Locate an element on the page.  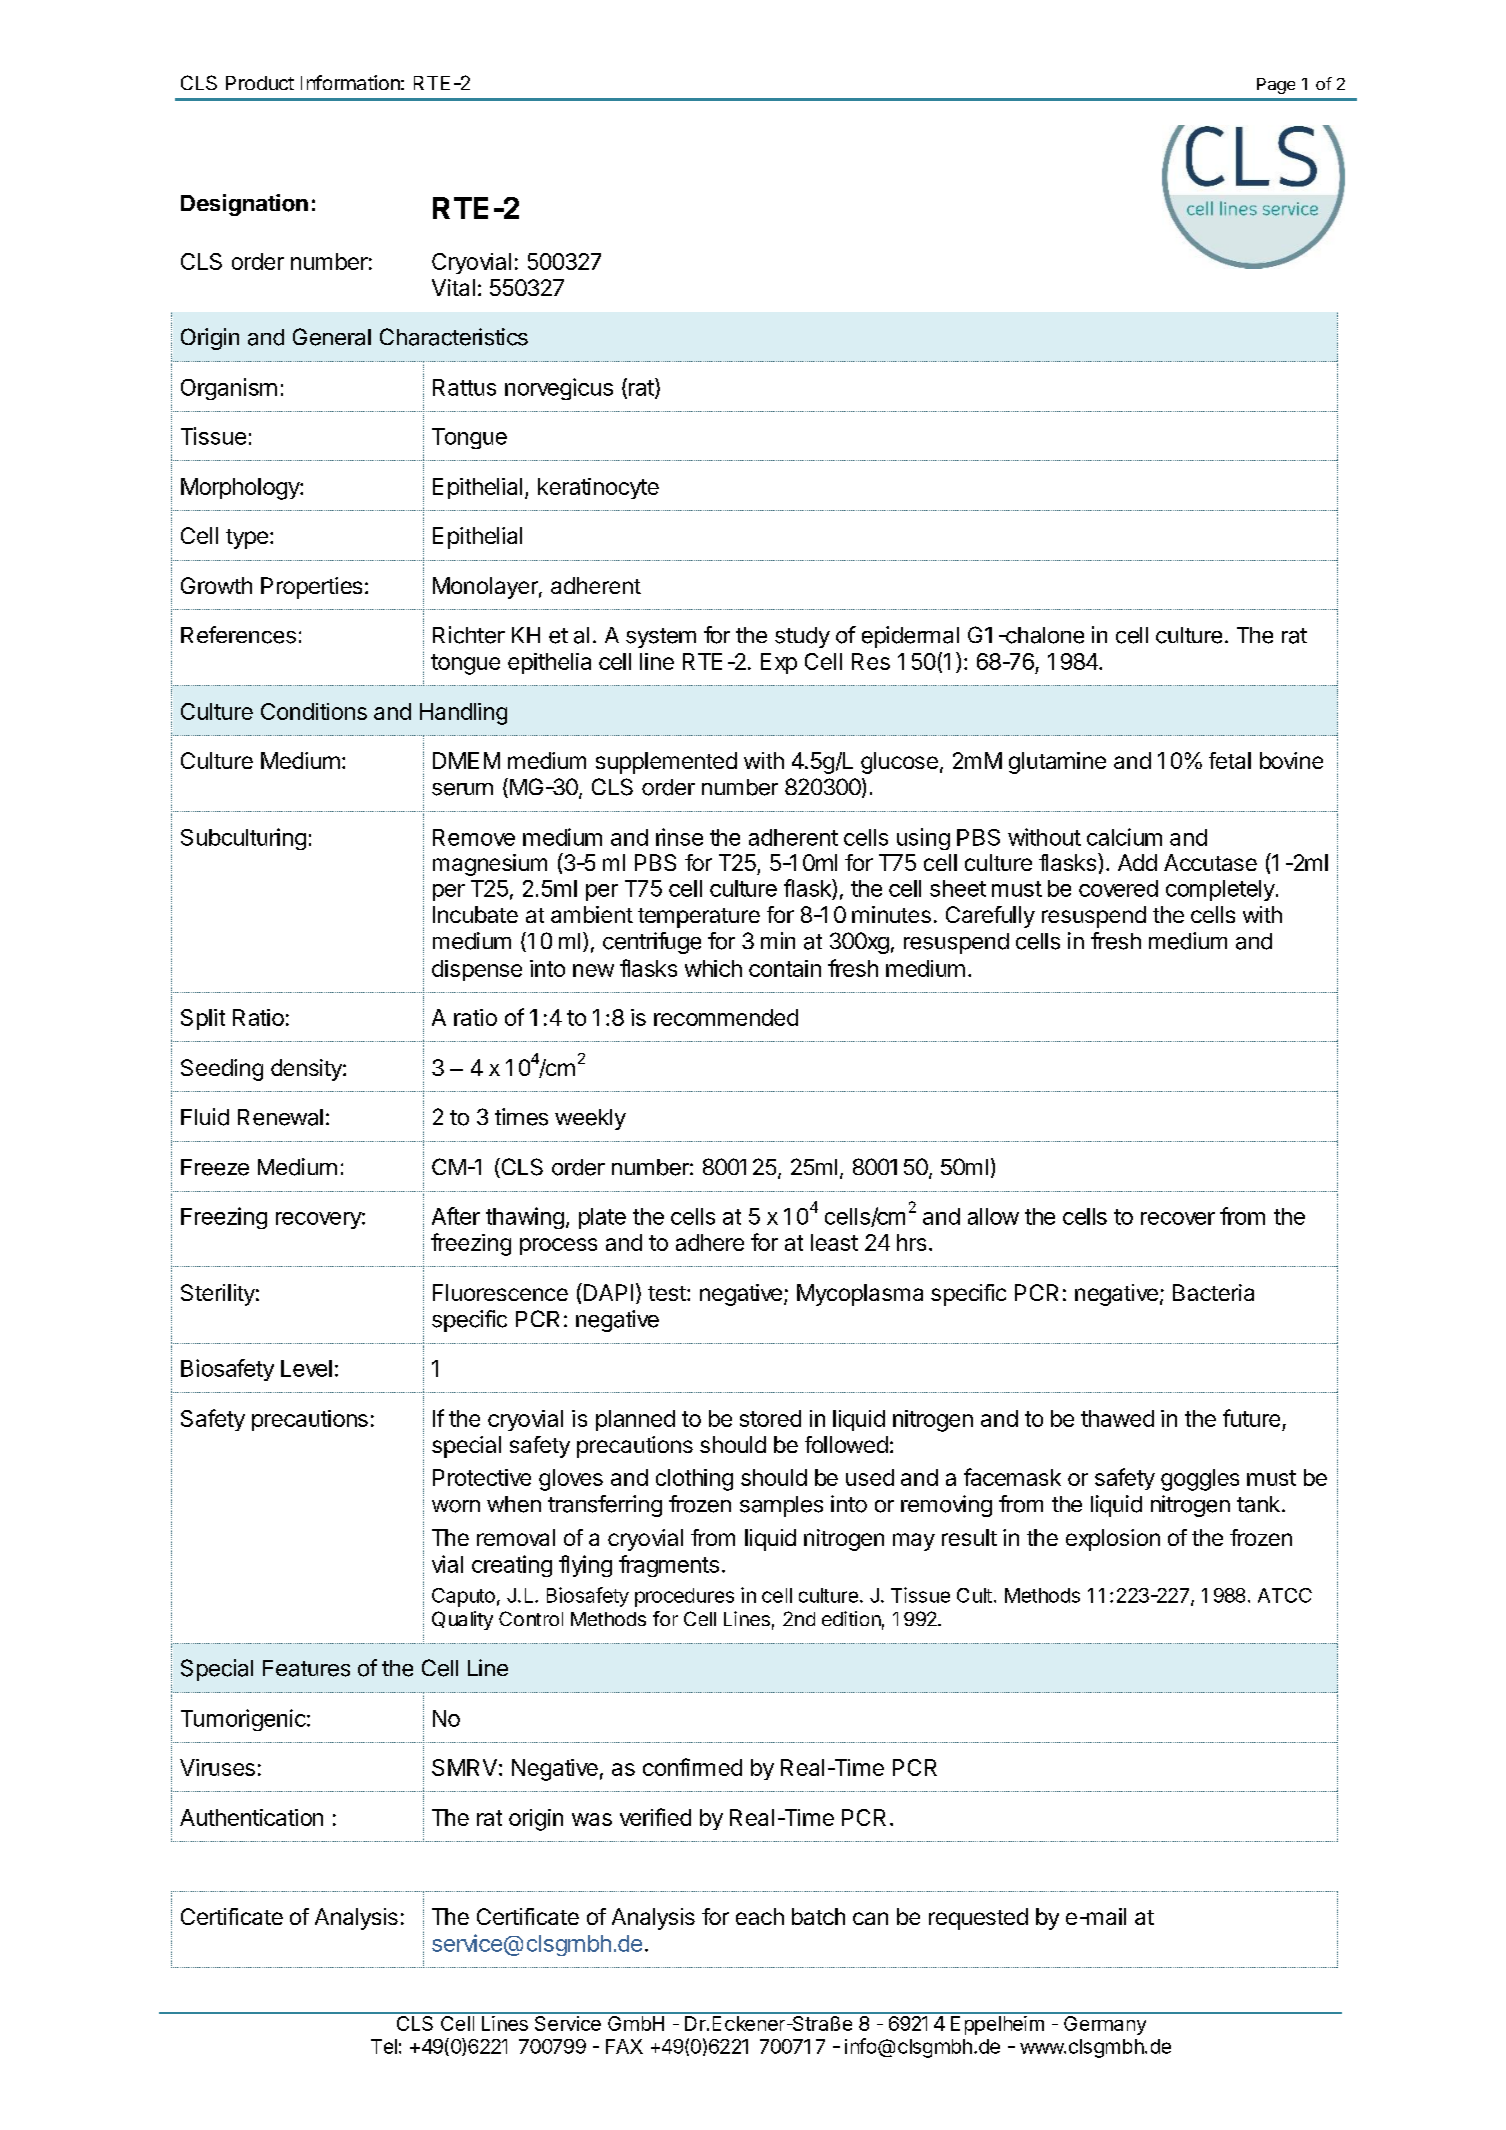
norvegicus is located at coordinates (559, 389).
